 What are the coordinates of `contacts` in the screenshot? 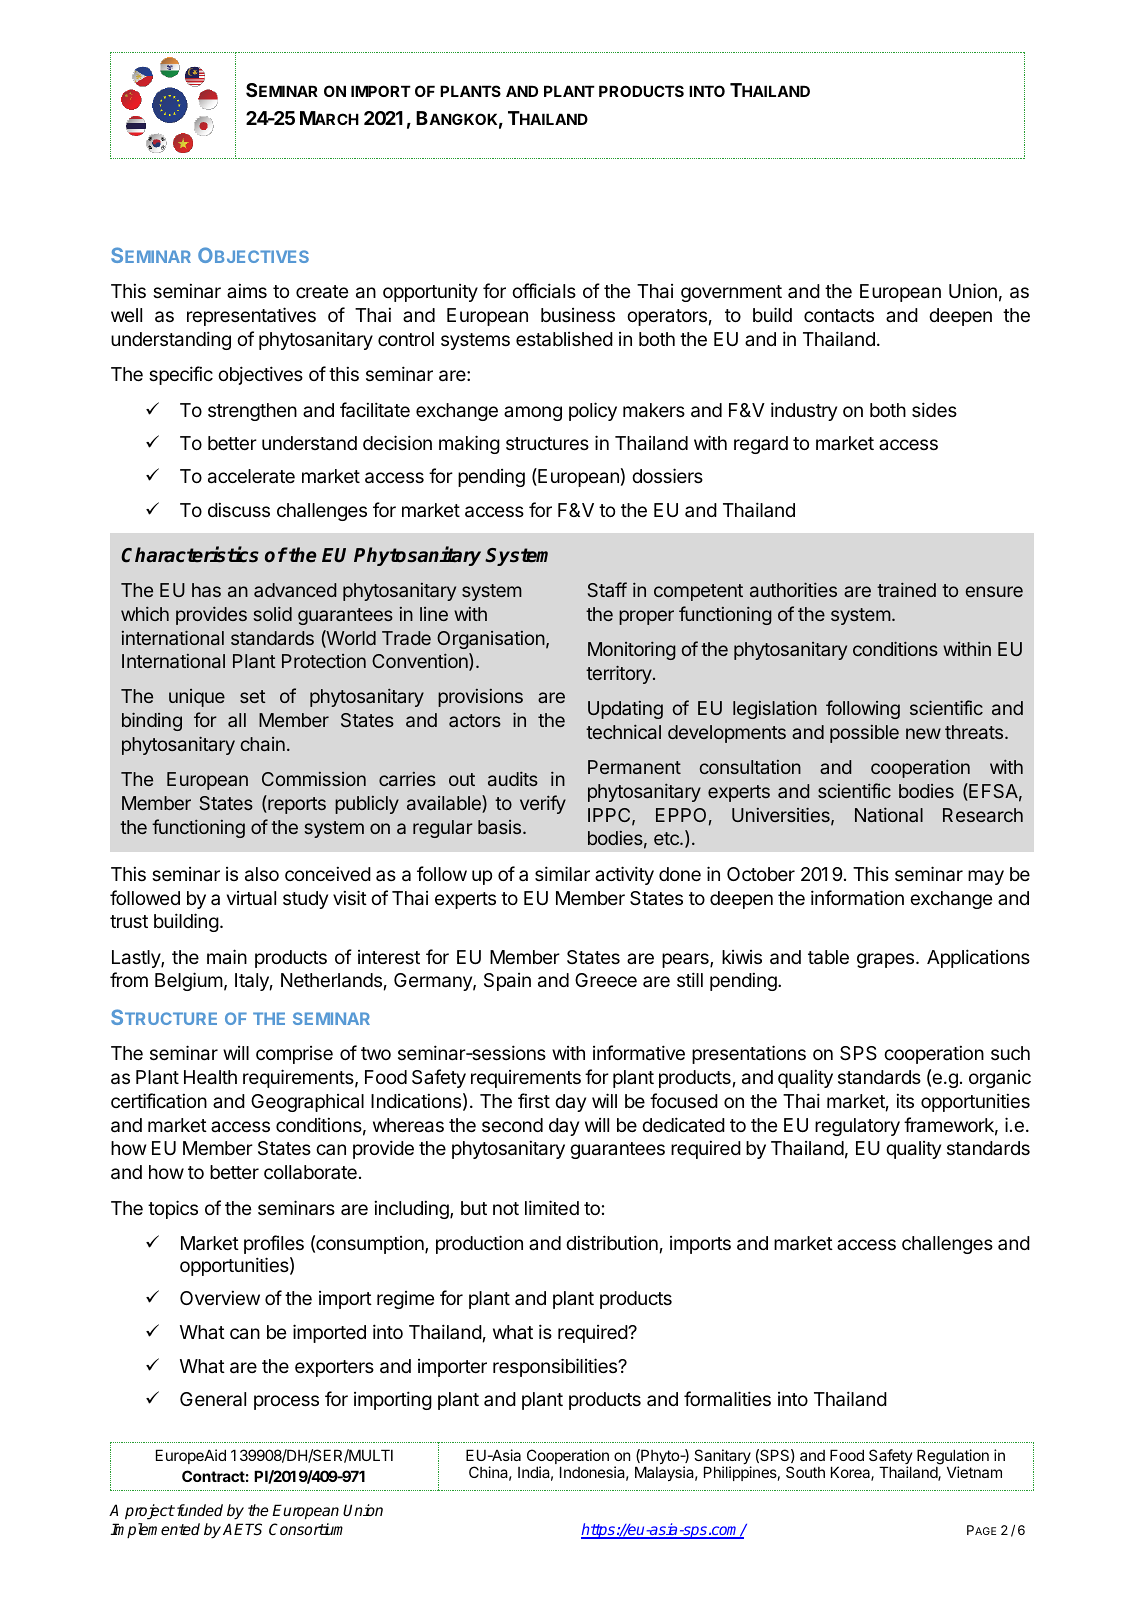 It's located at (839, 315).
